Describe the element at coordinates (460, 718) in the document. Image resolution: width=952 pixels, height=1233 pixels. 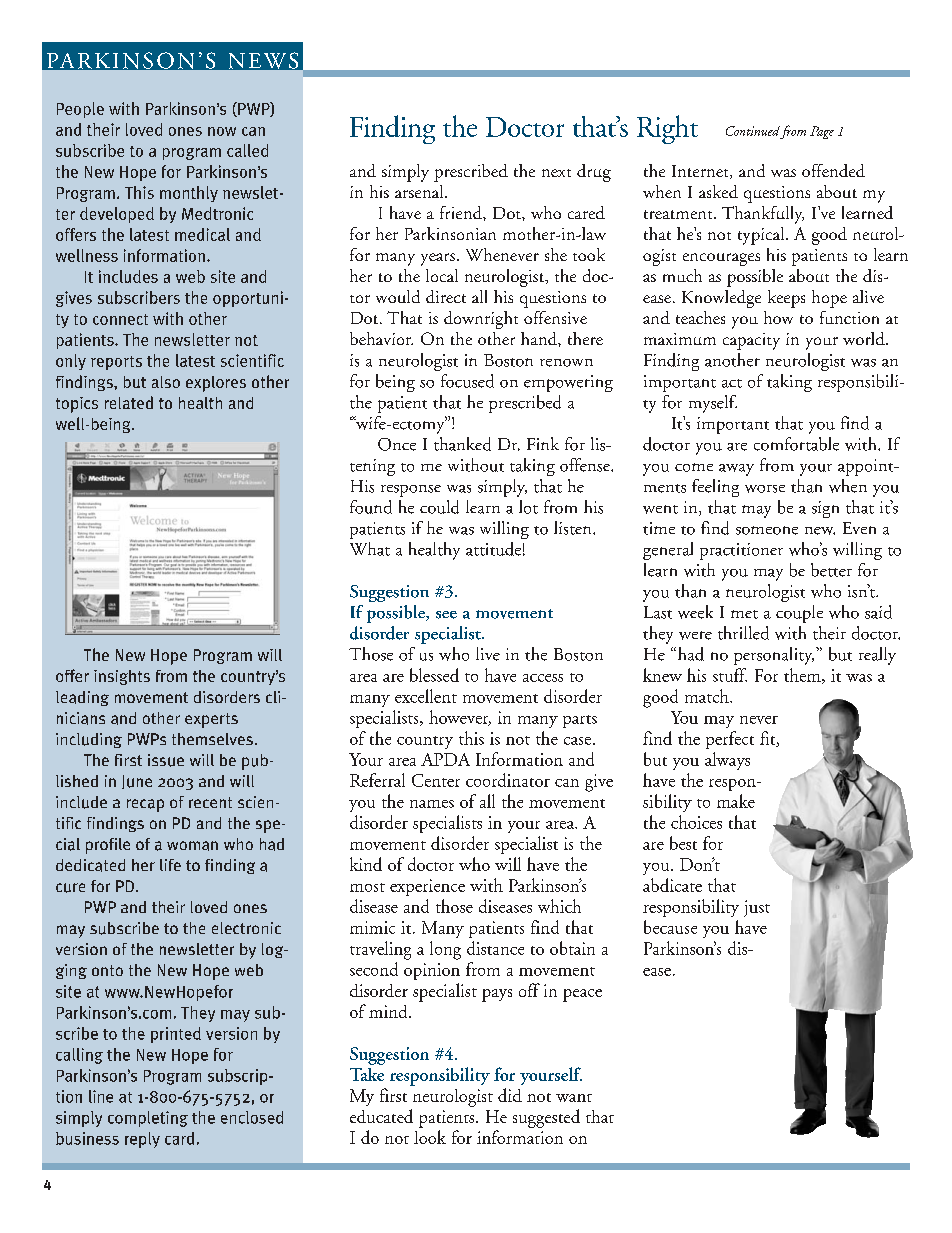
I see `however` at that location.
